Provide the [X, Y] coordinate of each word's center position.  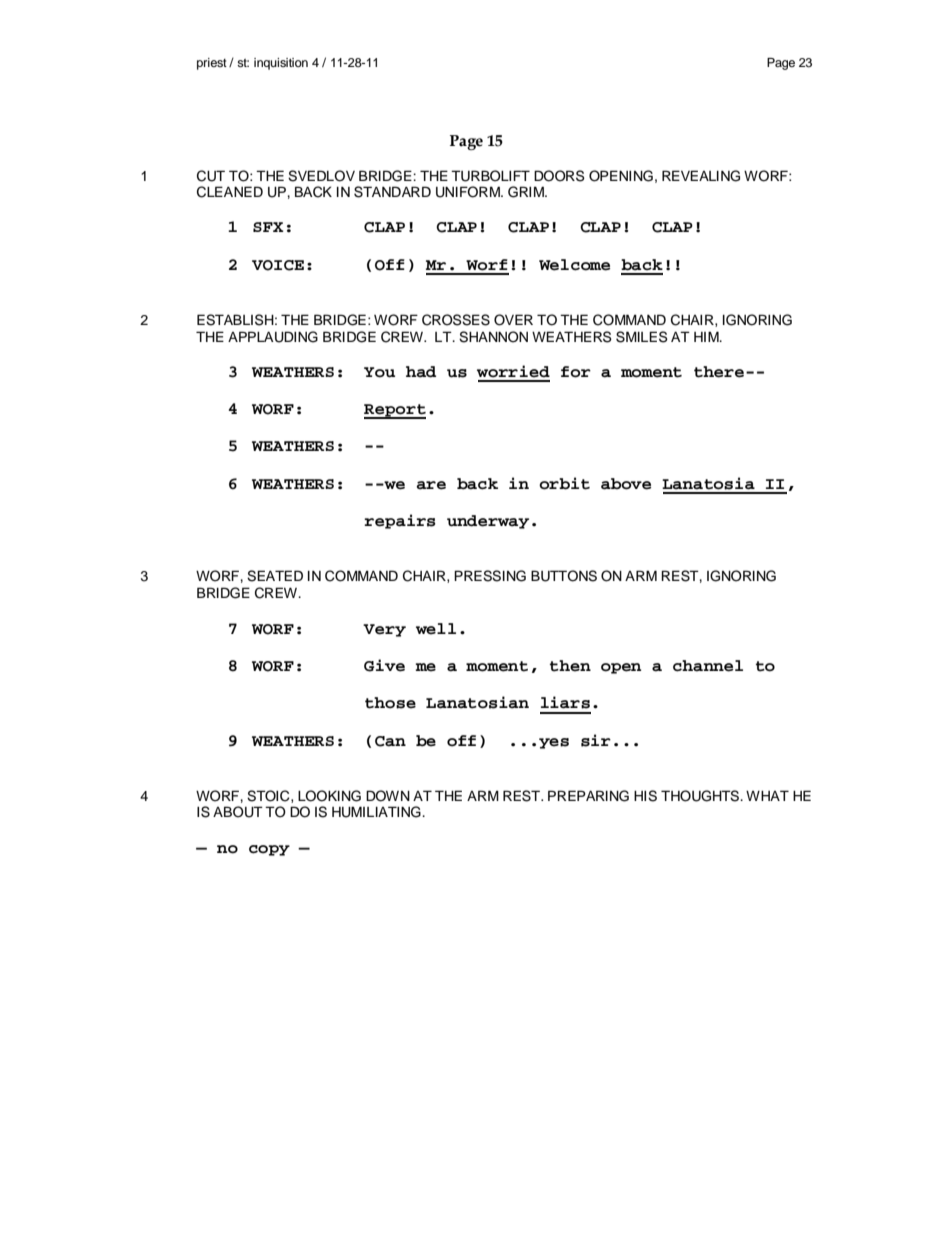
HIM [707, 336]
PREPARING [588, 796]
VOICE [278, 265]
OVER [513, 320]
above [626, 484]
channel [708, 666]
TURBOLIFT [490, 176]
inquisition [281, 64]
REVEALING [701, 176]
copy [269, 850]
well [436, 629]
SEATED [275, 576]
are [431, 485]
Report [395, 411]
